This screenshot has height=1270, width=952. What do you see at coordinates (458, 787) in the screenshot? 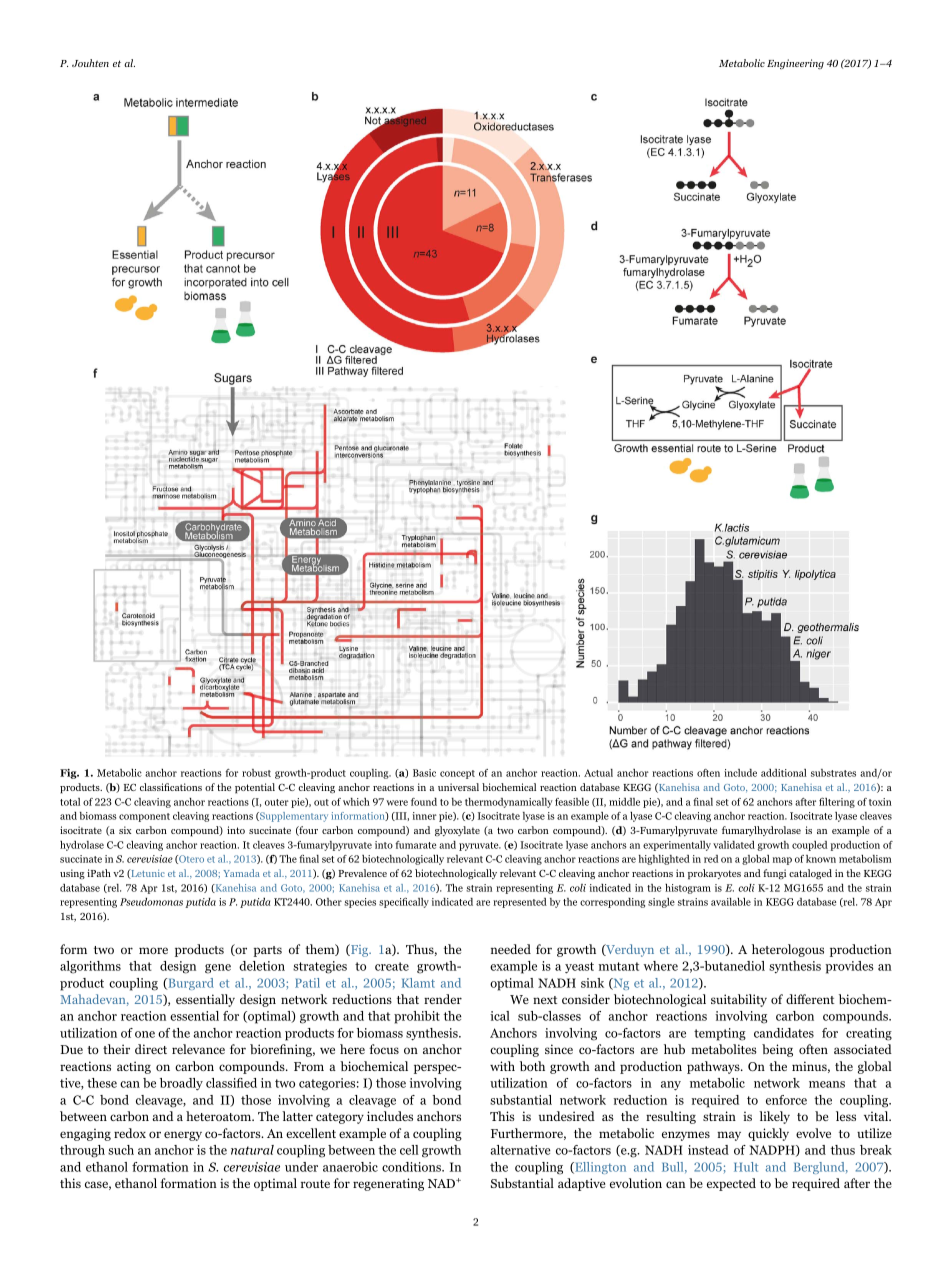
I see `universal` at bounding box center [458, 787].
